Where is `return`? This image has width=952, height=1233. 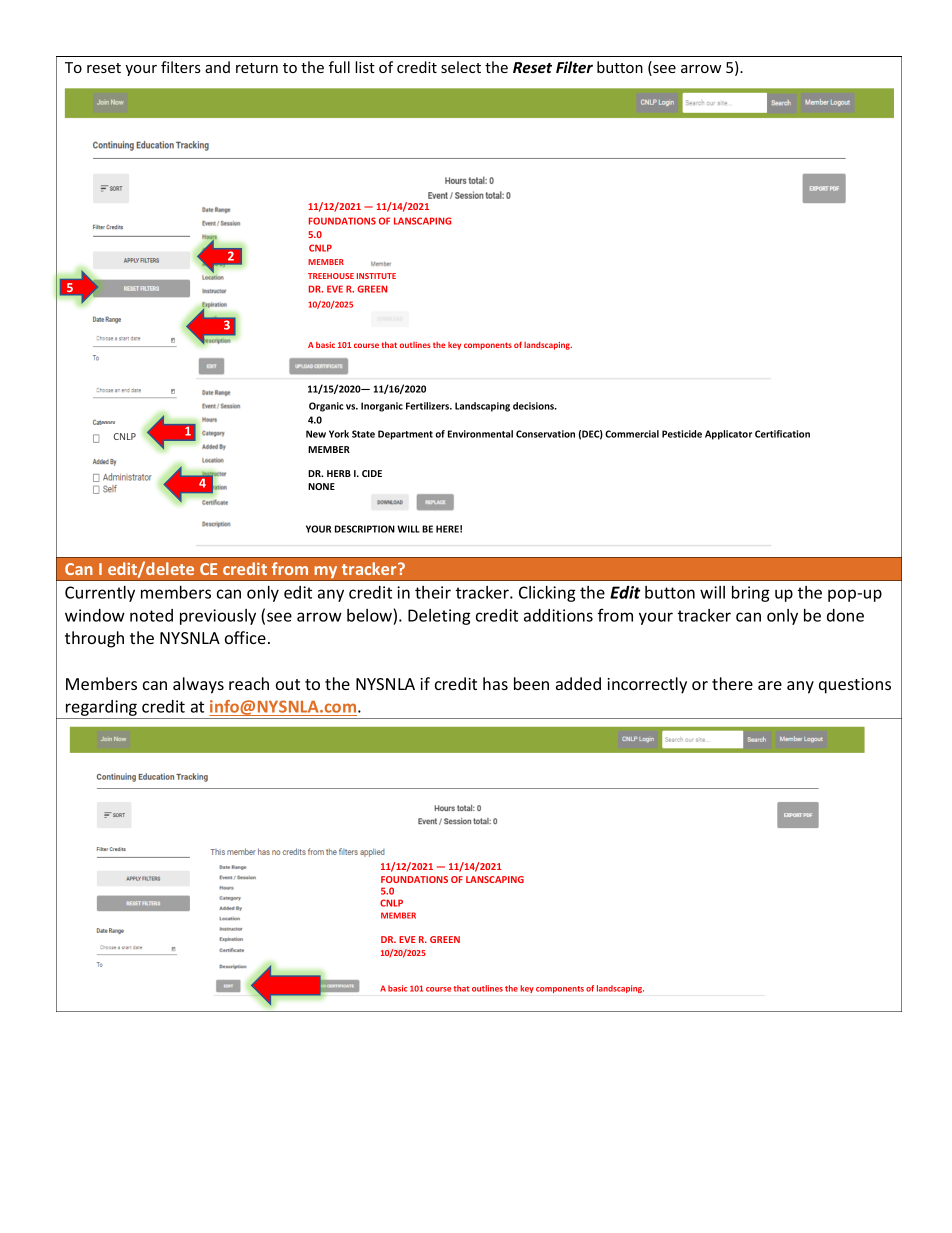 return is located at coordinates (257, 68).
